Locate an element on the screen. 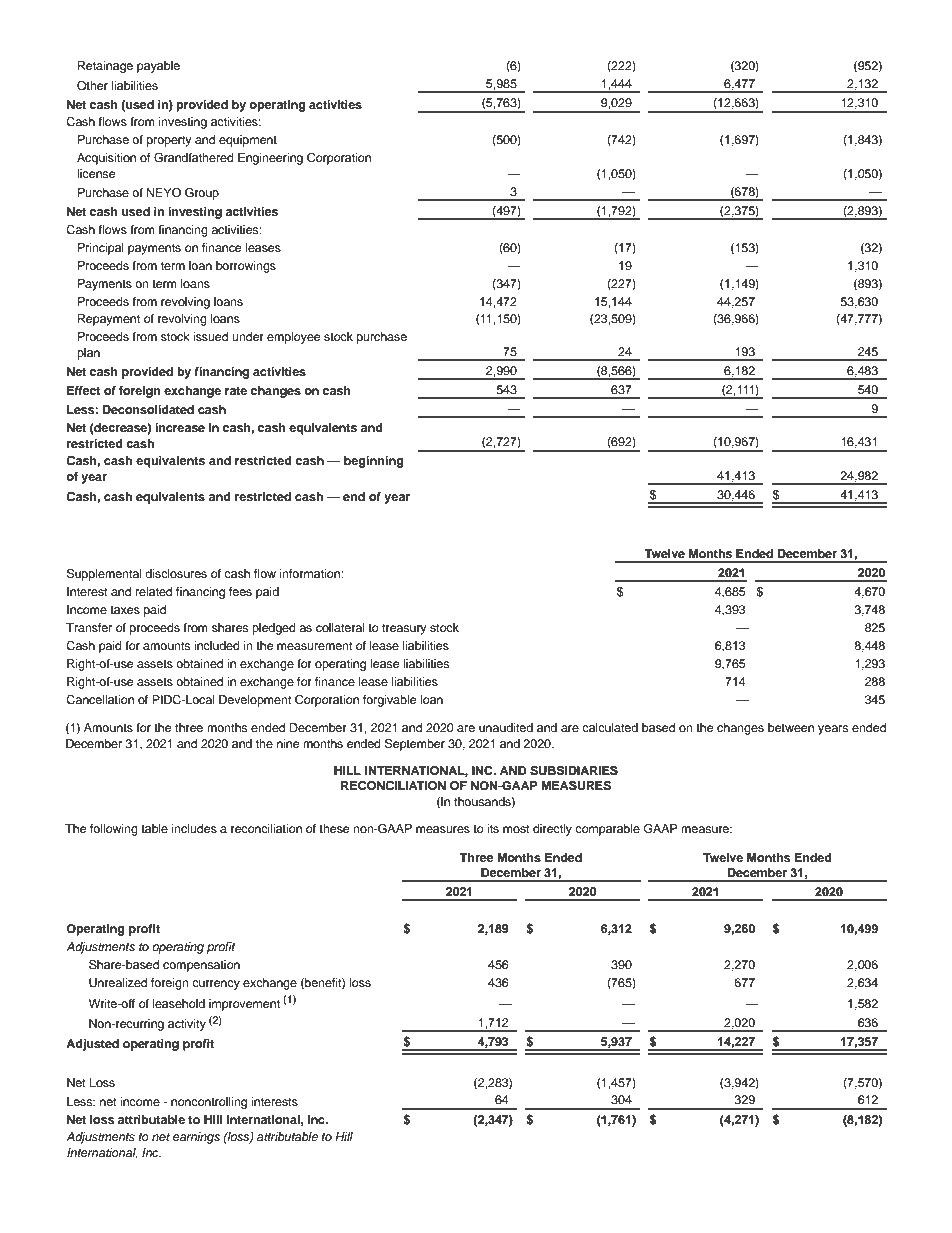  noncontrolling is located at coordinates (209, 1103).
